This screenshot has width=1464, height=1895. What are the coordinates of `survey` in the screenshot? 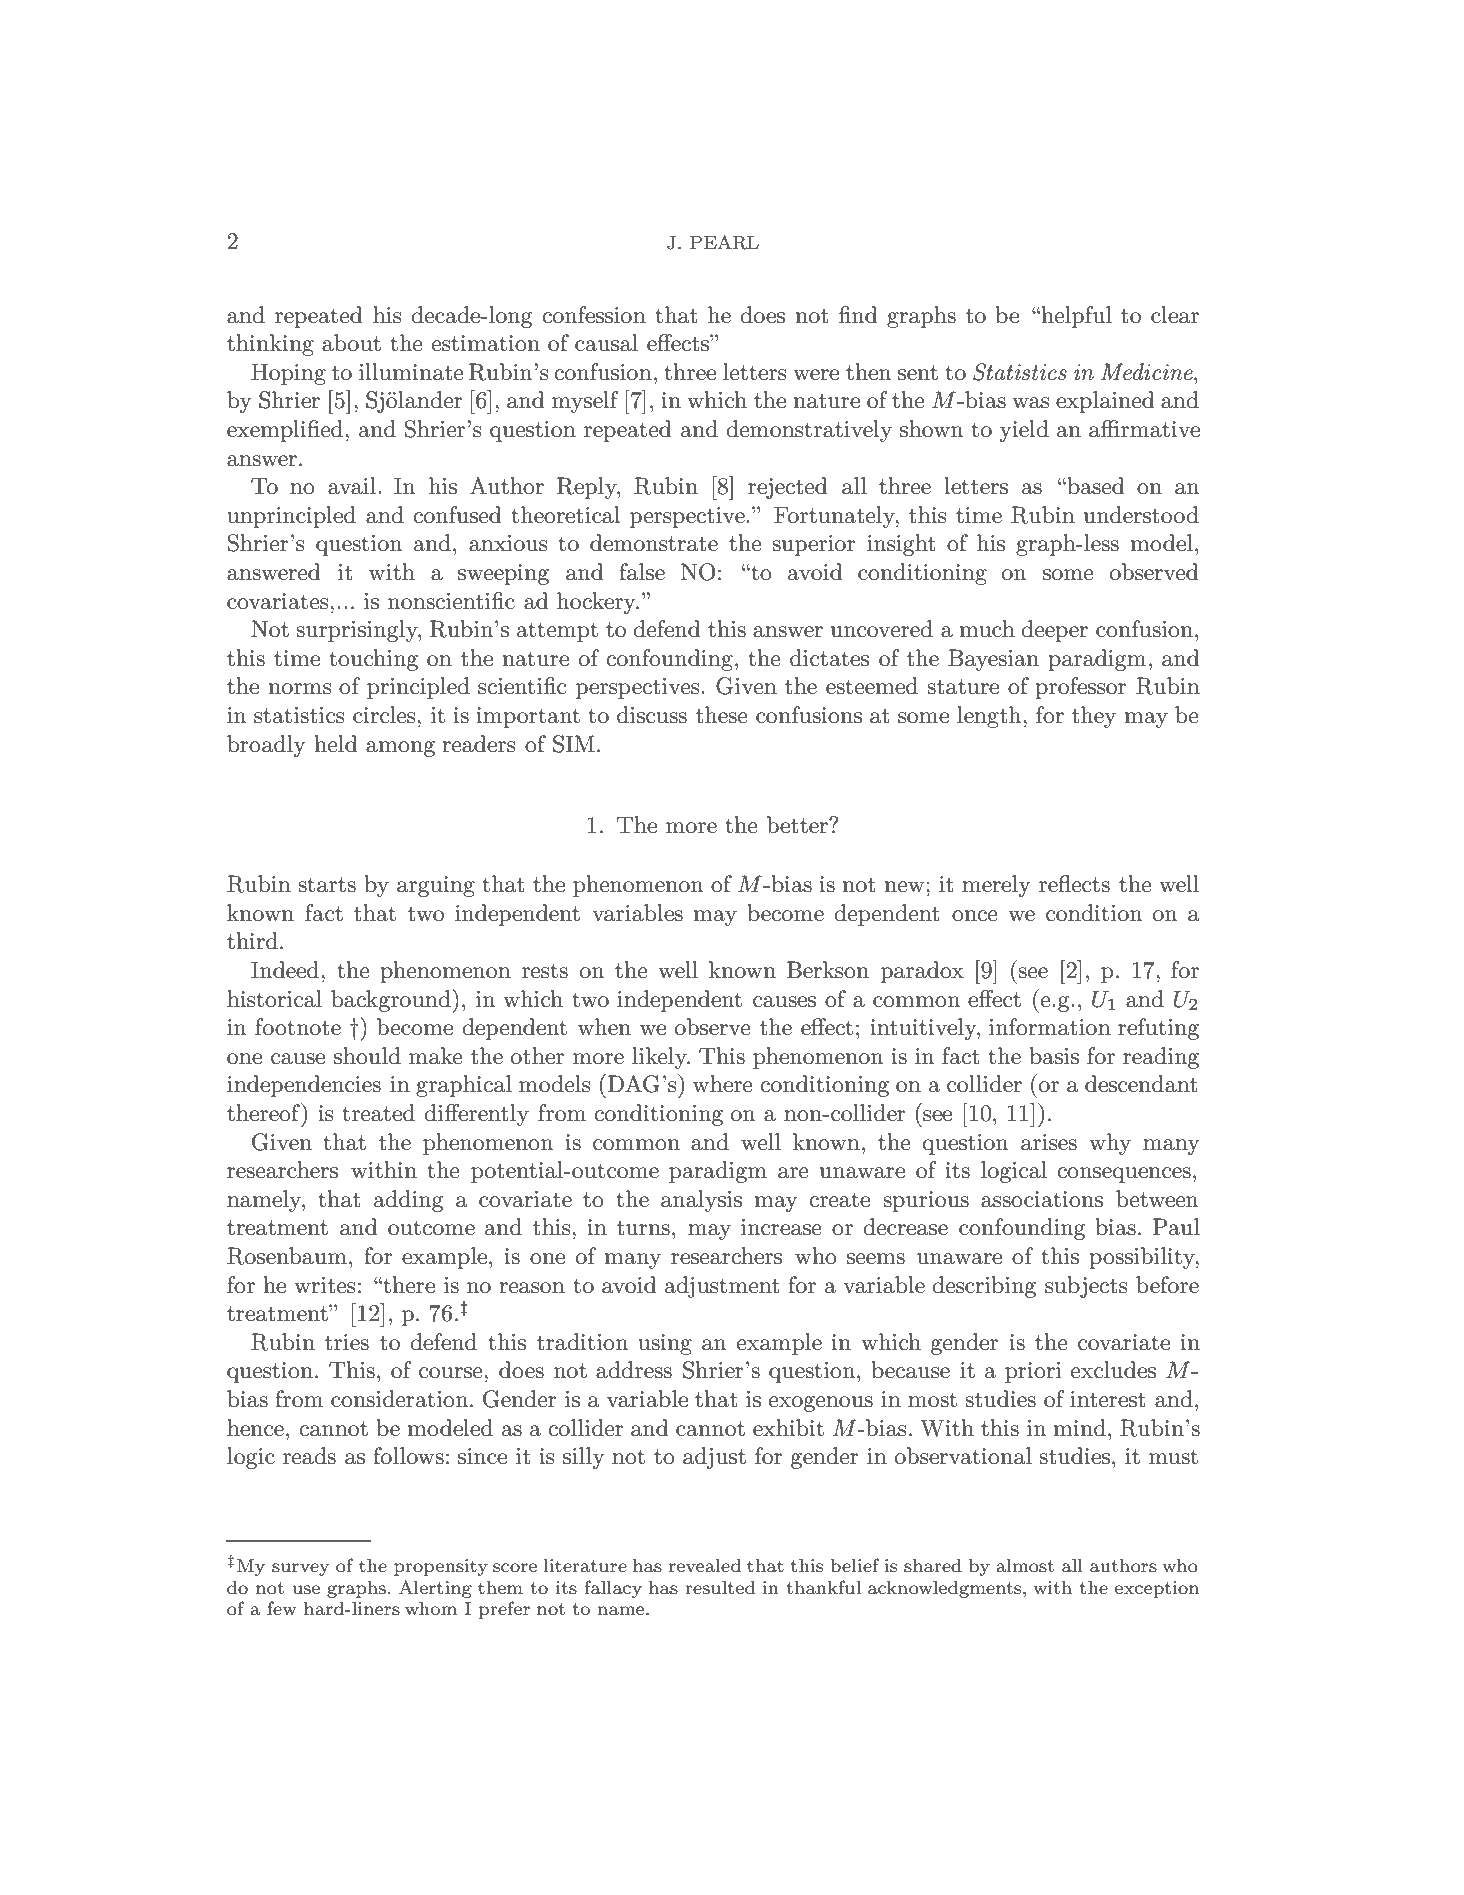 It's located at (300, 1569).
